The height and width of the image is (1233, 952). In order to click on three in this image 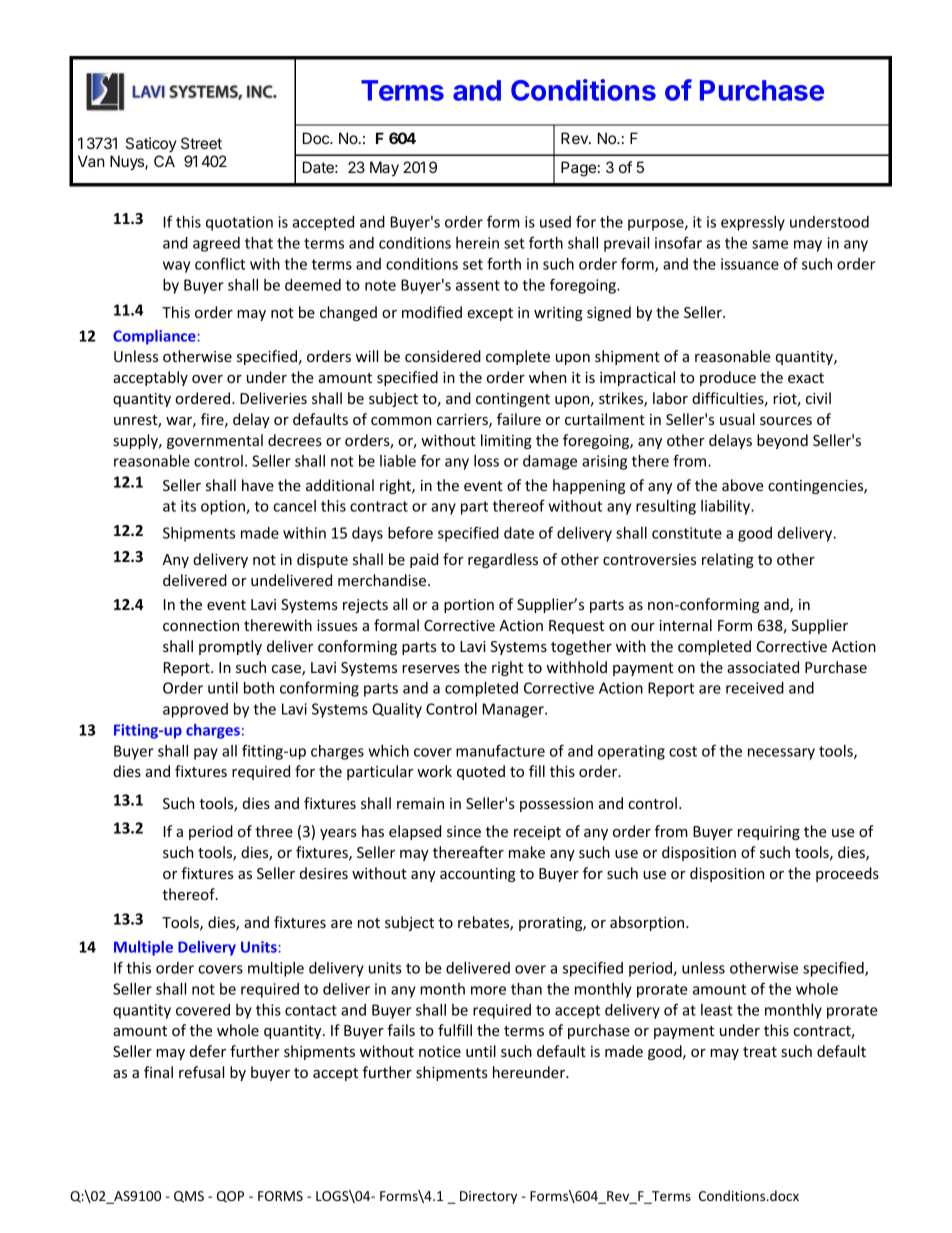, I will do `click(274, 831)`.
